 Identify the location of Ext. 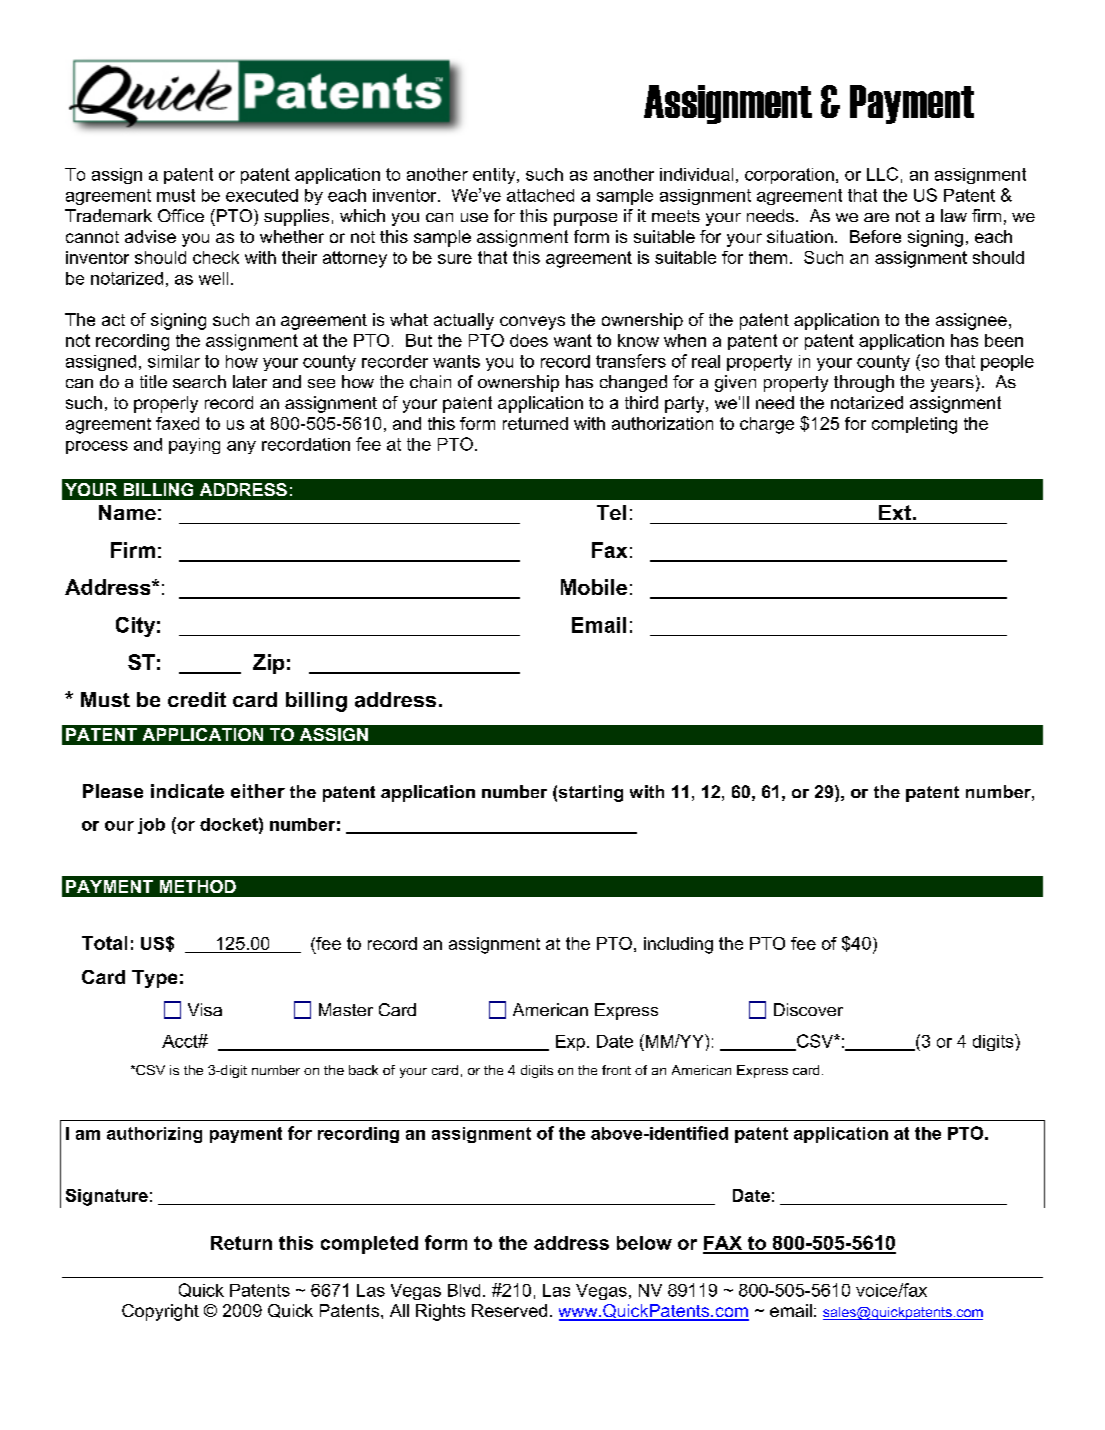
(895, 512).
